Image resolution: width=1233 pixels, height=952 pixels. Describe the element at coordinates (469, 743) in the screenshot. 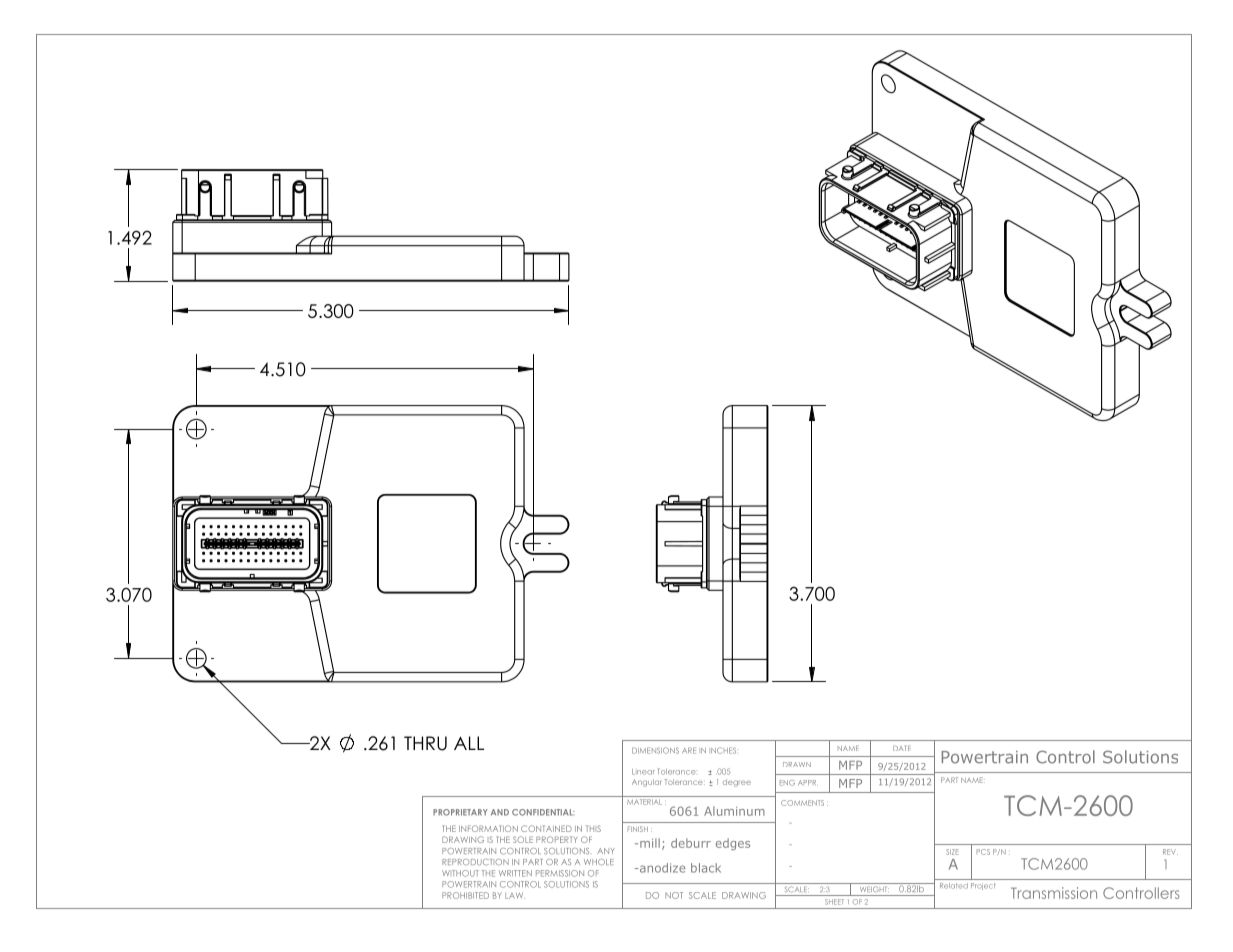

I see `ALL` at that location.
